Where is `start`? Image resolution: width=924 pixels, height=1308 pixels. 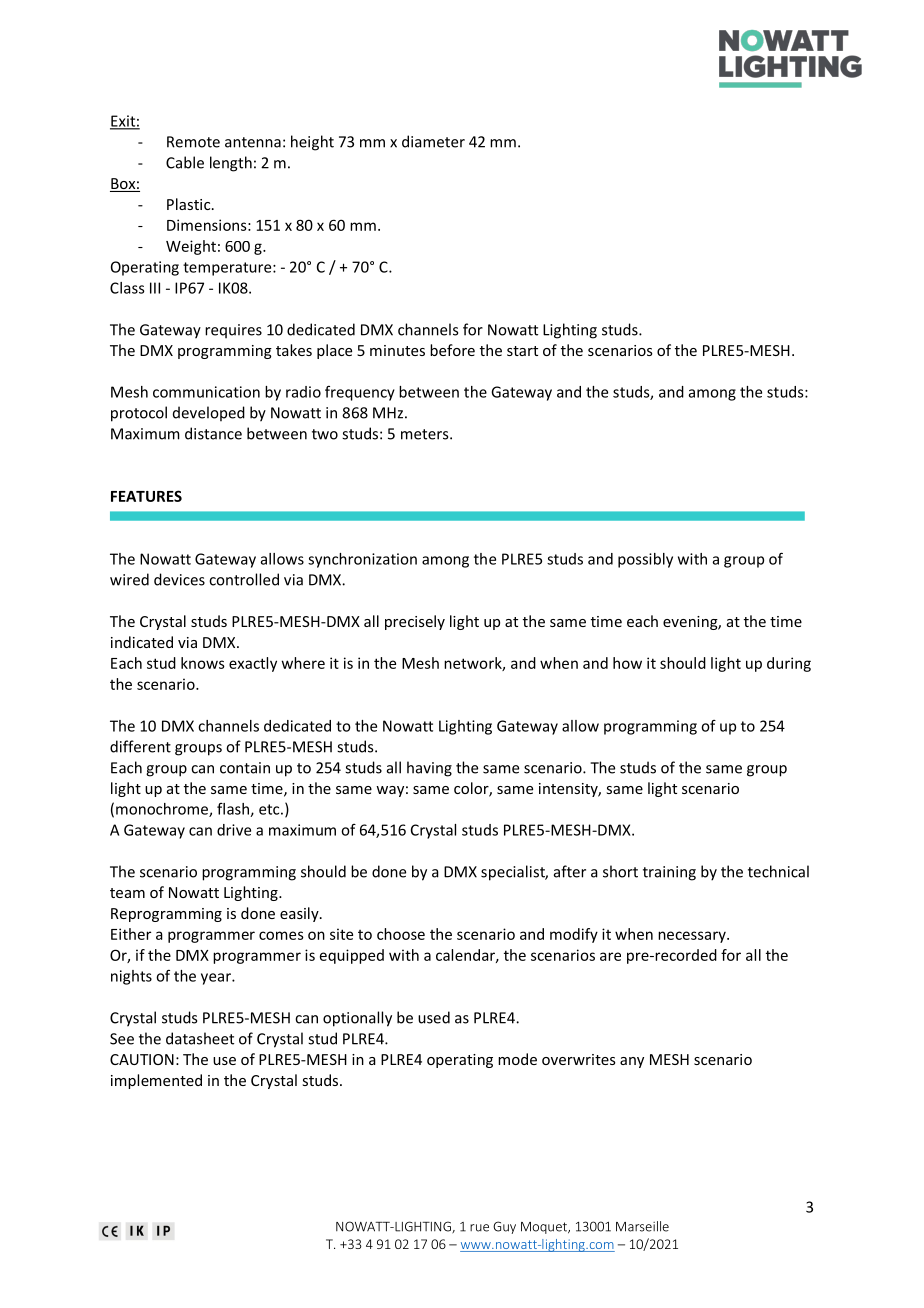
start is located at coordinates (522, 351).
